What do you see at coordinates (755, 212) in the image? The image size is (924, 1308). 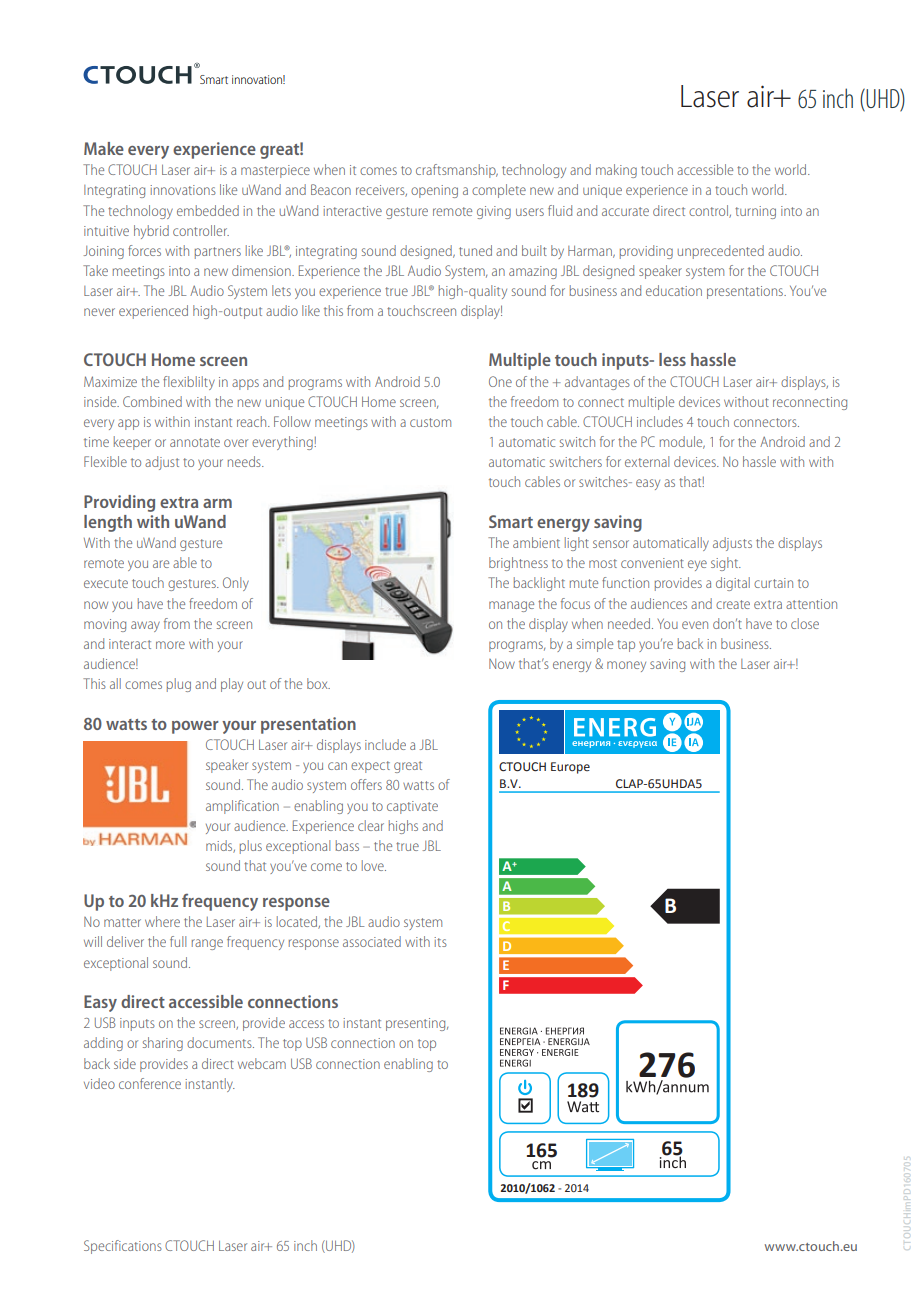 I see `turning` at bounding box center [755, 212].
